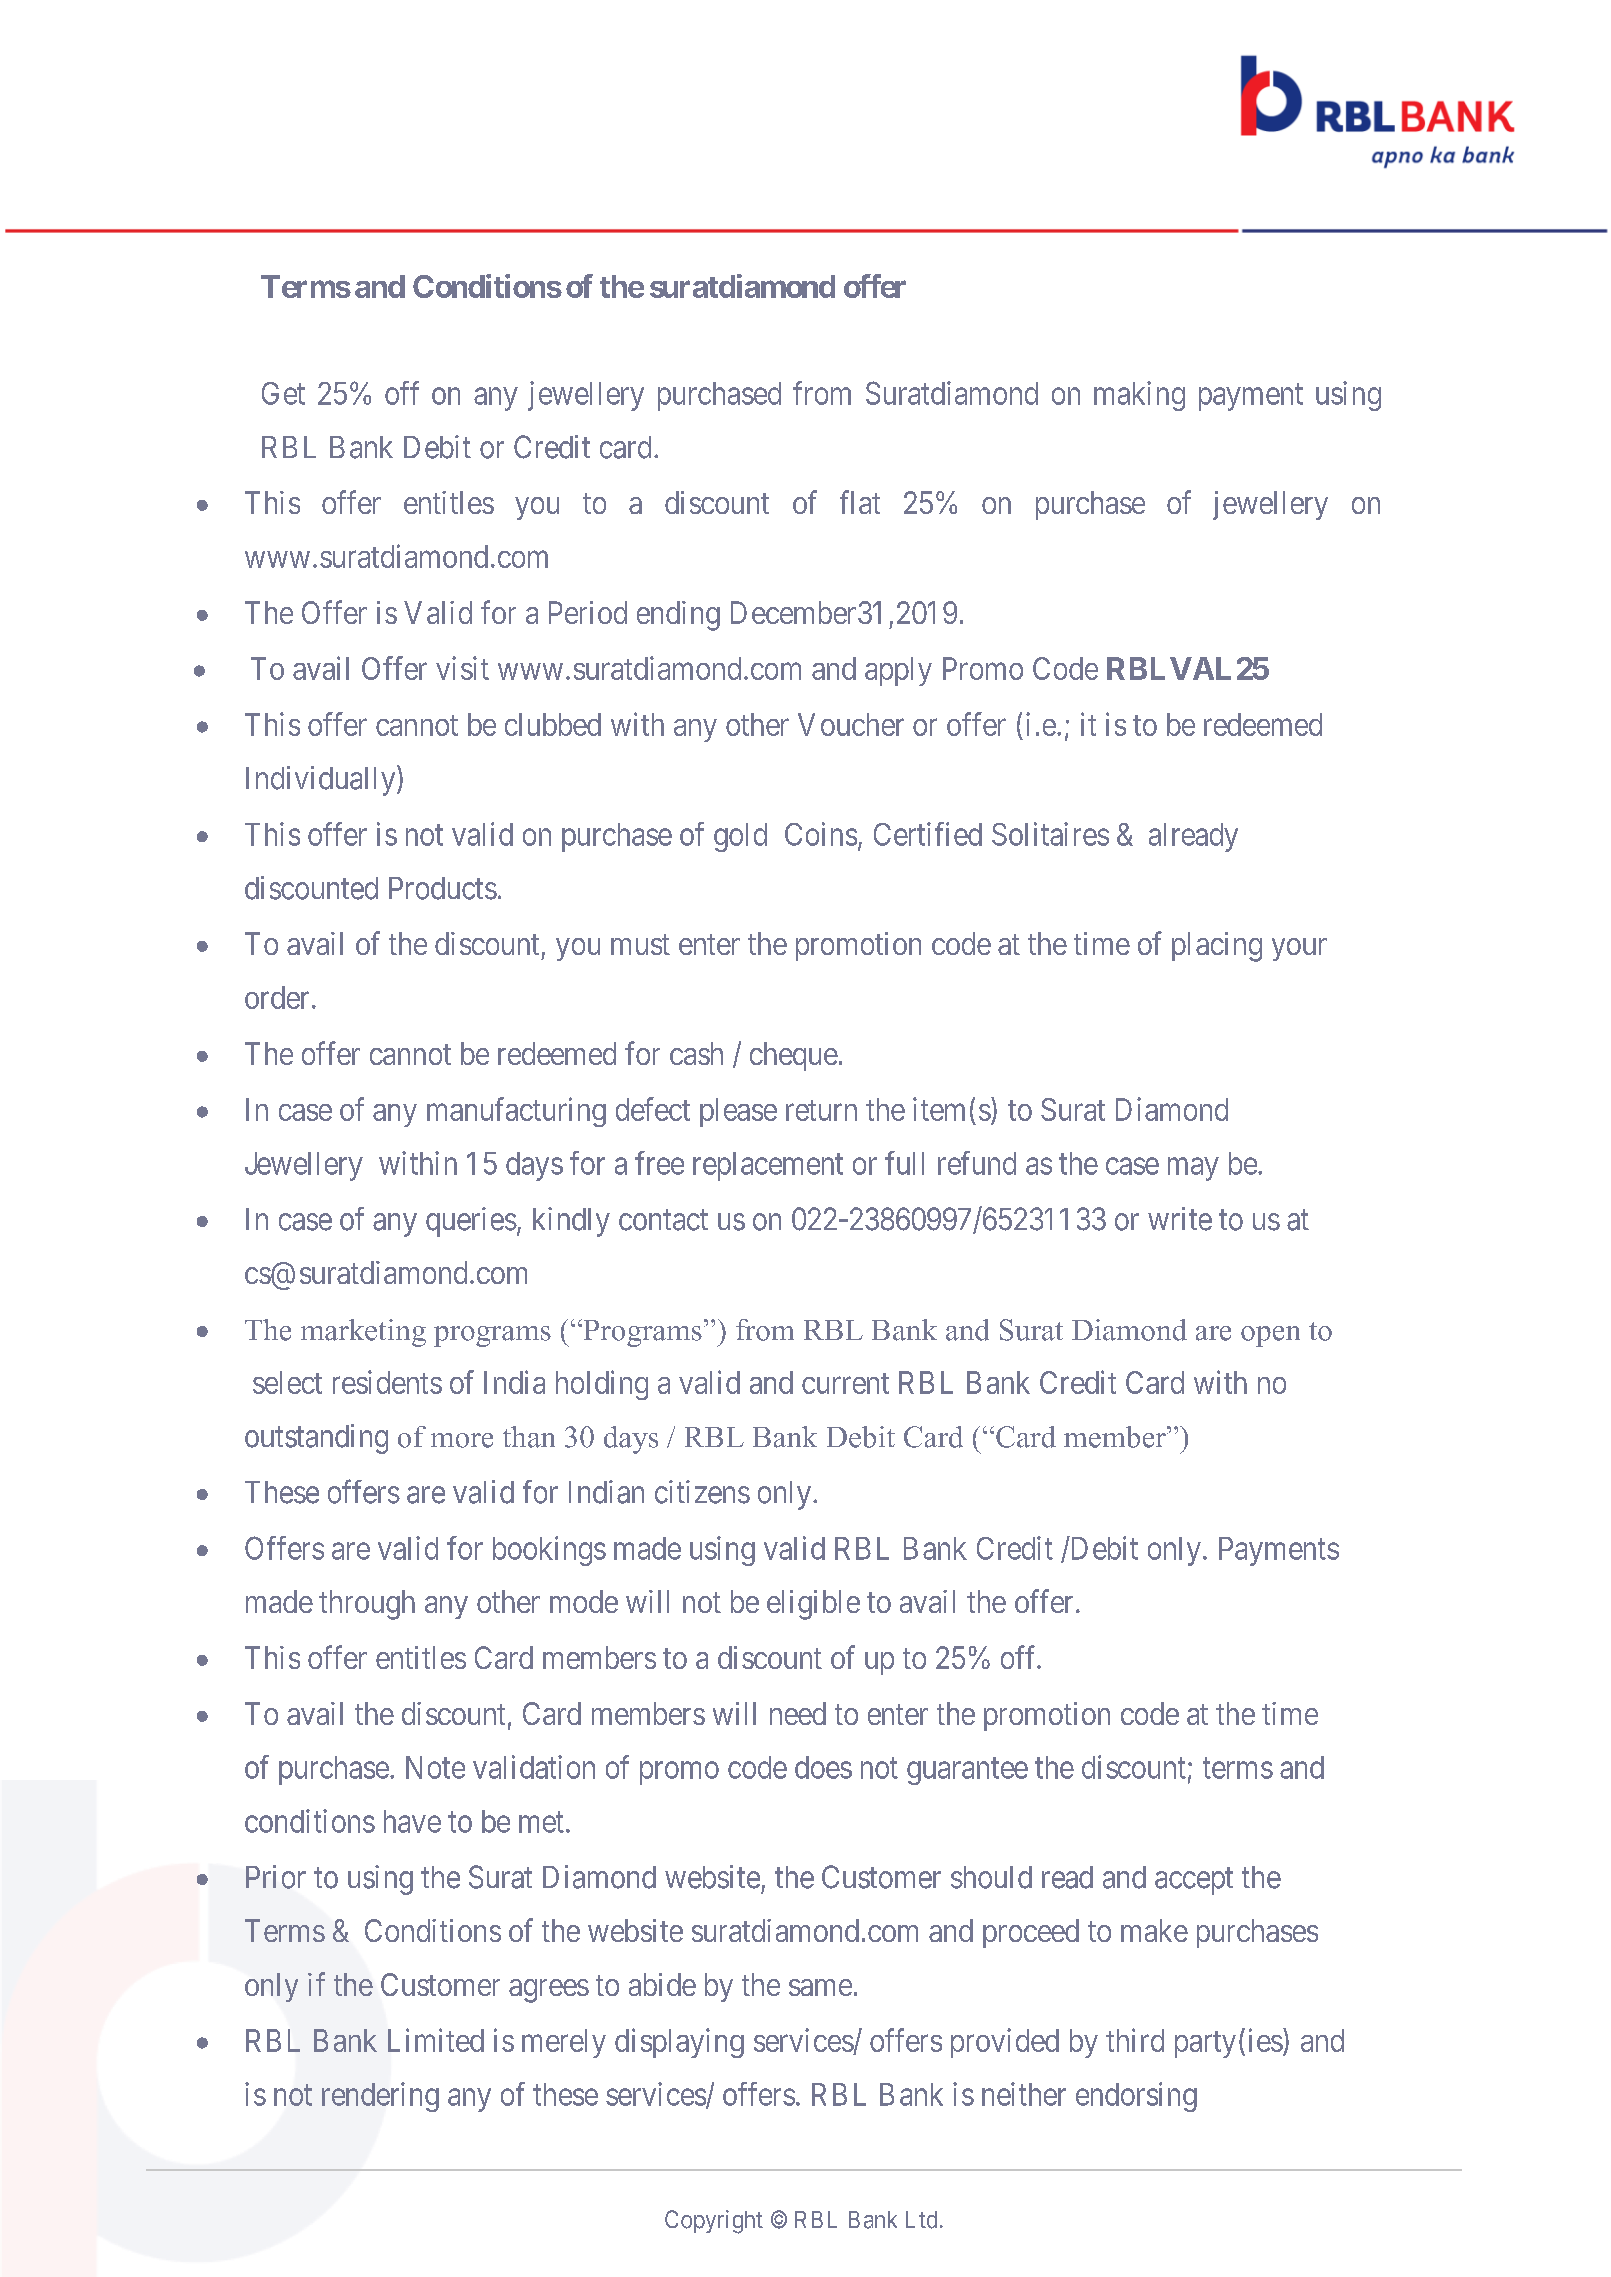 The image size is (1611, 2277). I want to click on Coins, so click(821, 834).
